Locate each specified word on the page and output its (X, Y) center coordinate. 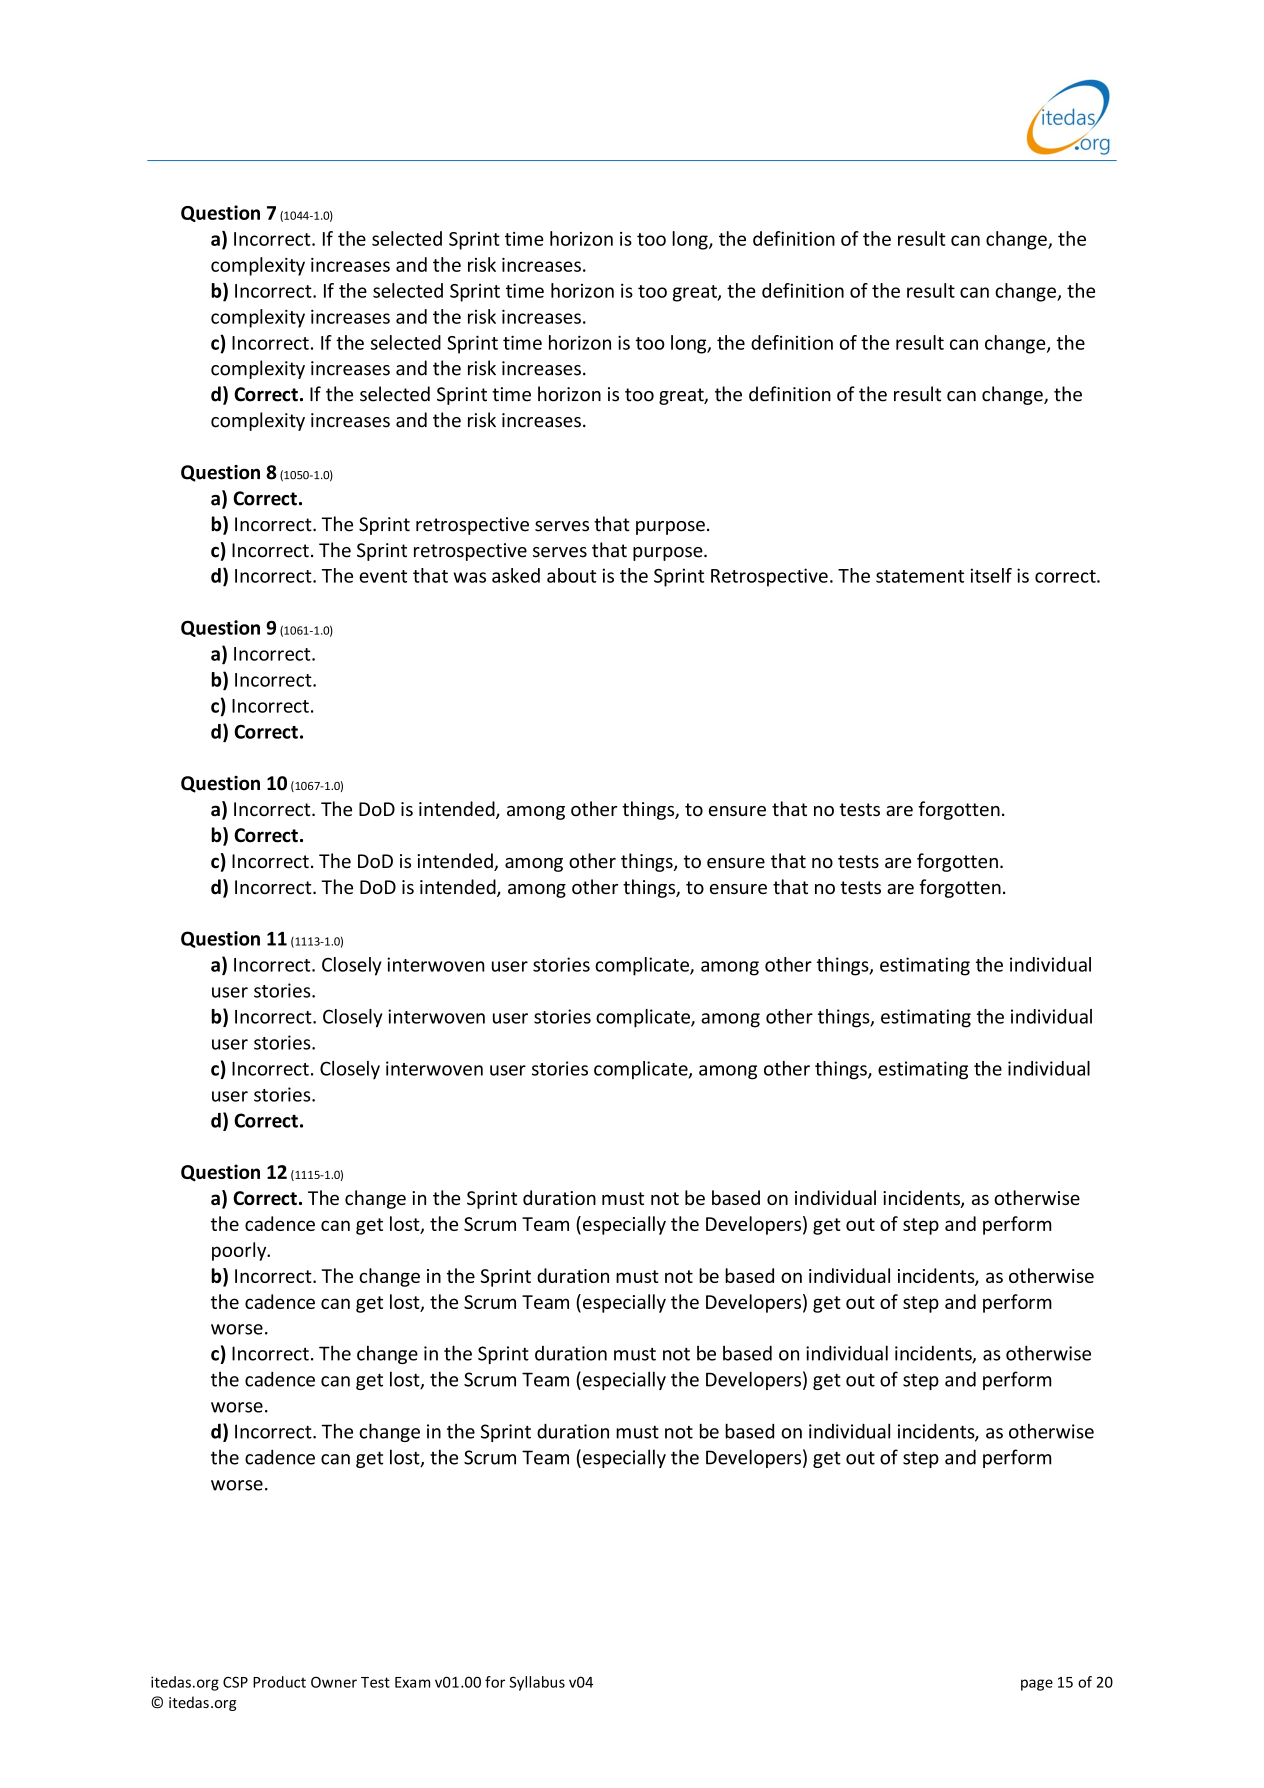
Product (279, 1682)
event (383, 576)
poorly (240, 1251)
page (1037, 1685)
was (469, 577)
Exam (412, 1682)
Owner (334, 1682)
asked (516, 575)
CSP (235, 1682)
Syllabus (537, 1683)
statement (920, 576)
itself (991, 575)
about (571, 575)
